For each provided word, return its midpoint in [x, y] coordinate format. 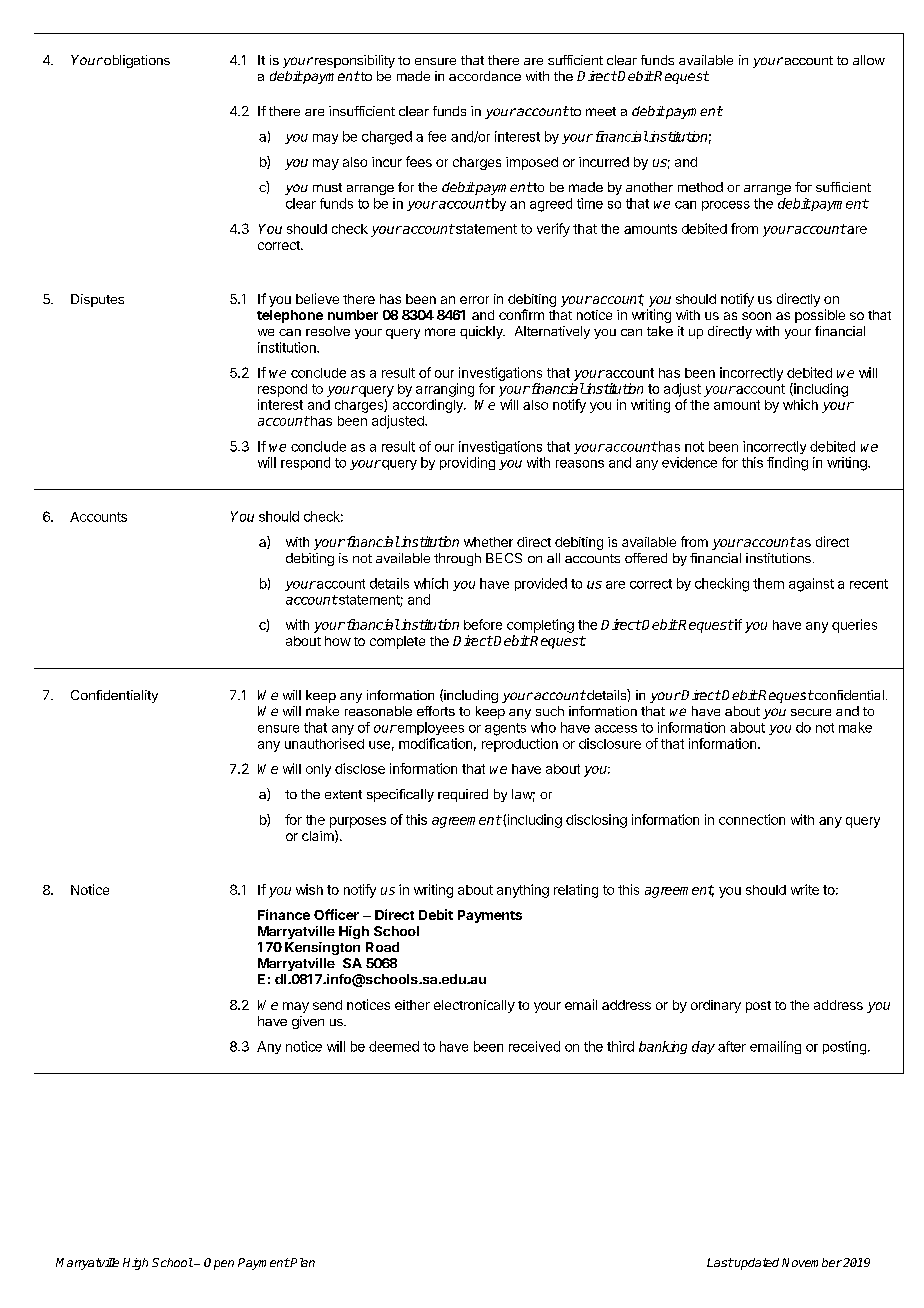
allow [869, 60]
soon [756, 316]
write [805, 889]
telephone [290, 316]
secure [811, 712]
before [483, 624]
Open [219, 1264]
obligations [136, 61]
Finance [284, 914]
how [338, 641]
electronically [474, 1006]
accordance [485, 76]
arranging [445, 390]
